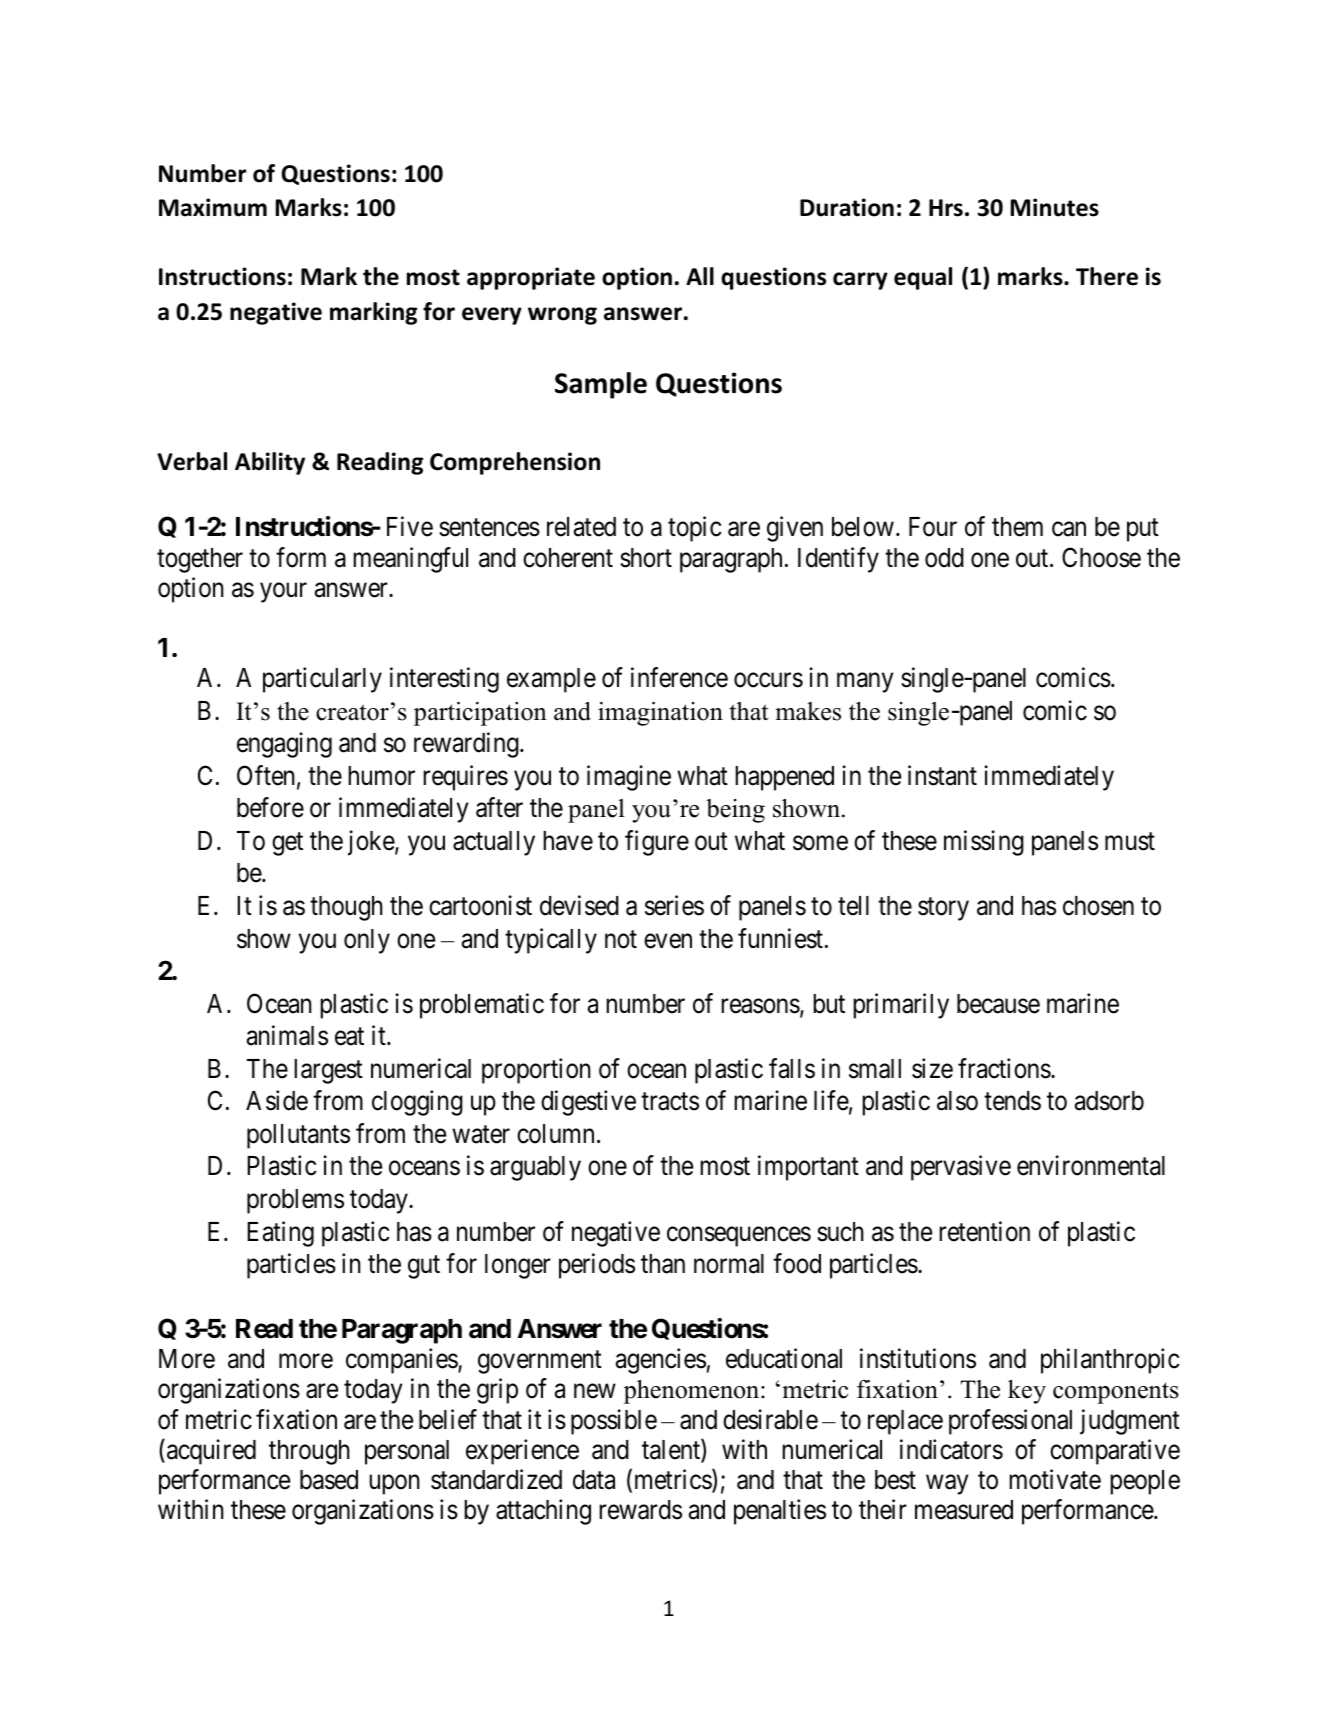  I want to click on because, so click(998, 1004).
